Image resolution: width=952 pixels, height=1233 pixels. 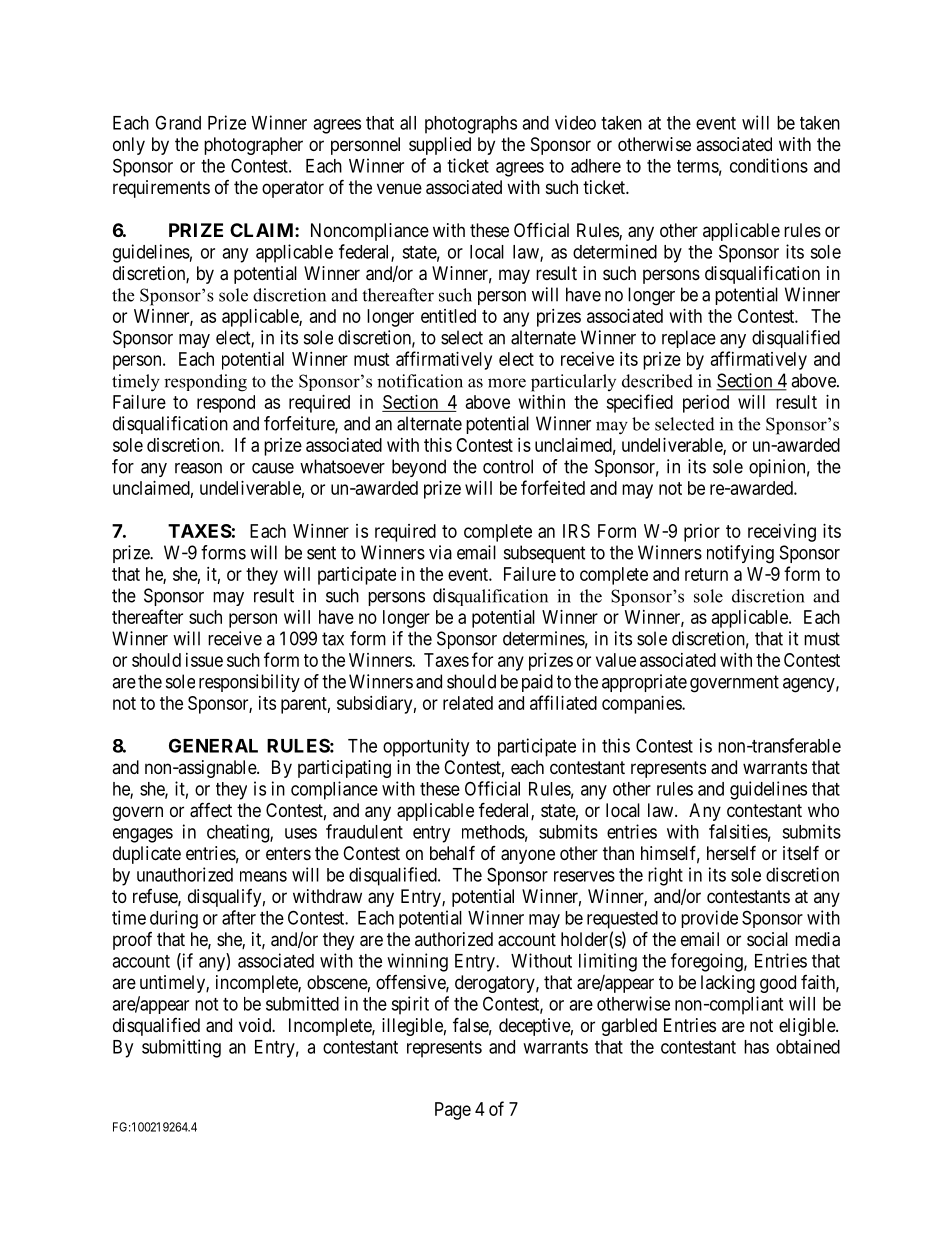 What do you see at coordinates (198, 468) in the screenshot?
I see `reason` at bounding box center [198, 468].
